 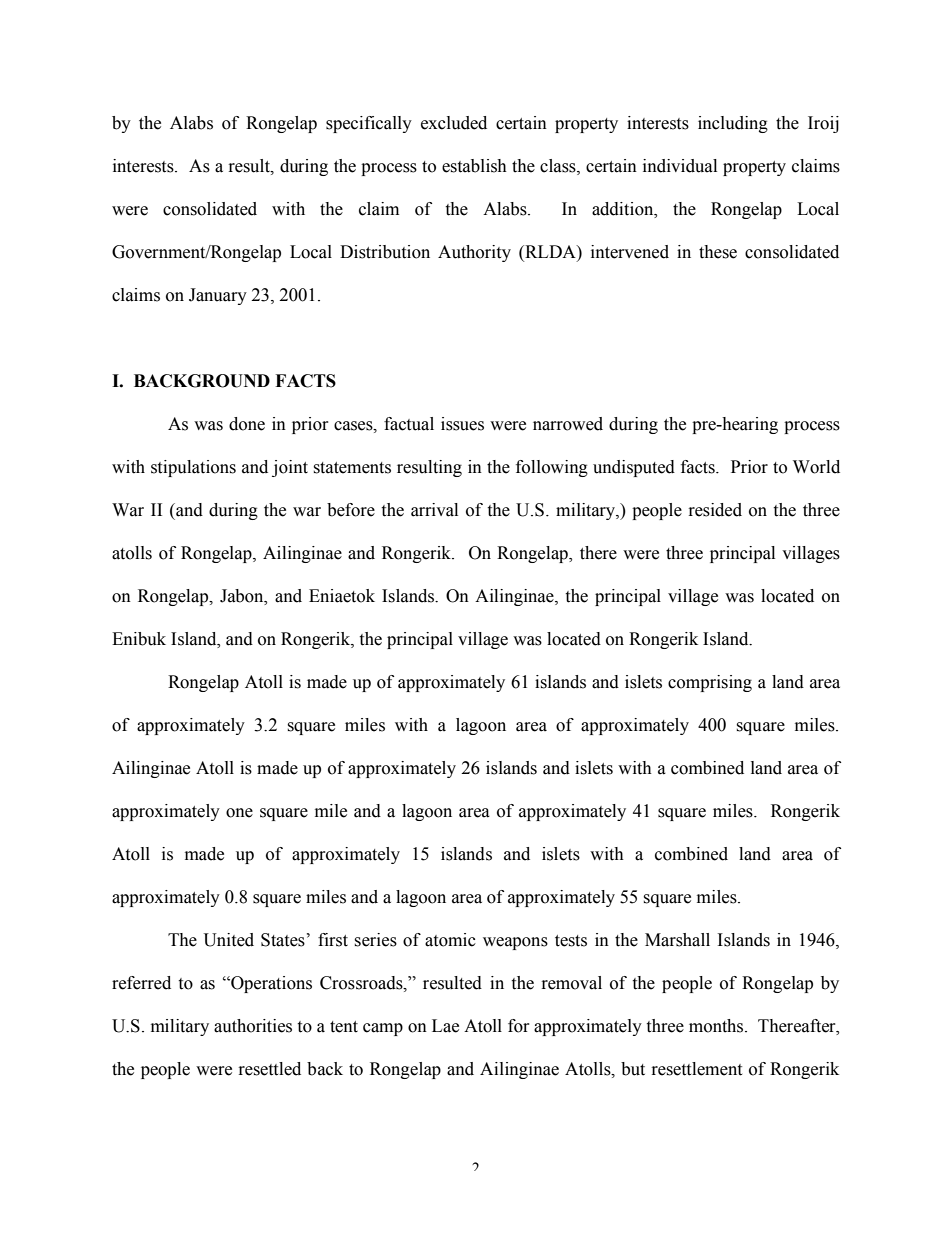 I want to click on camp, so click(x=383, y=1029).
